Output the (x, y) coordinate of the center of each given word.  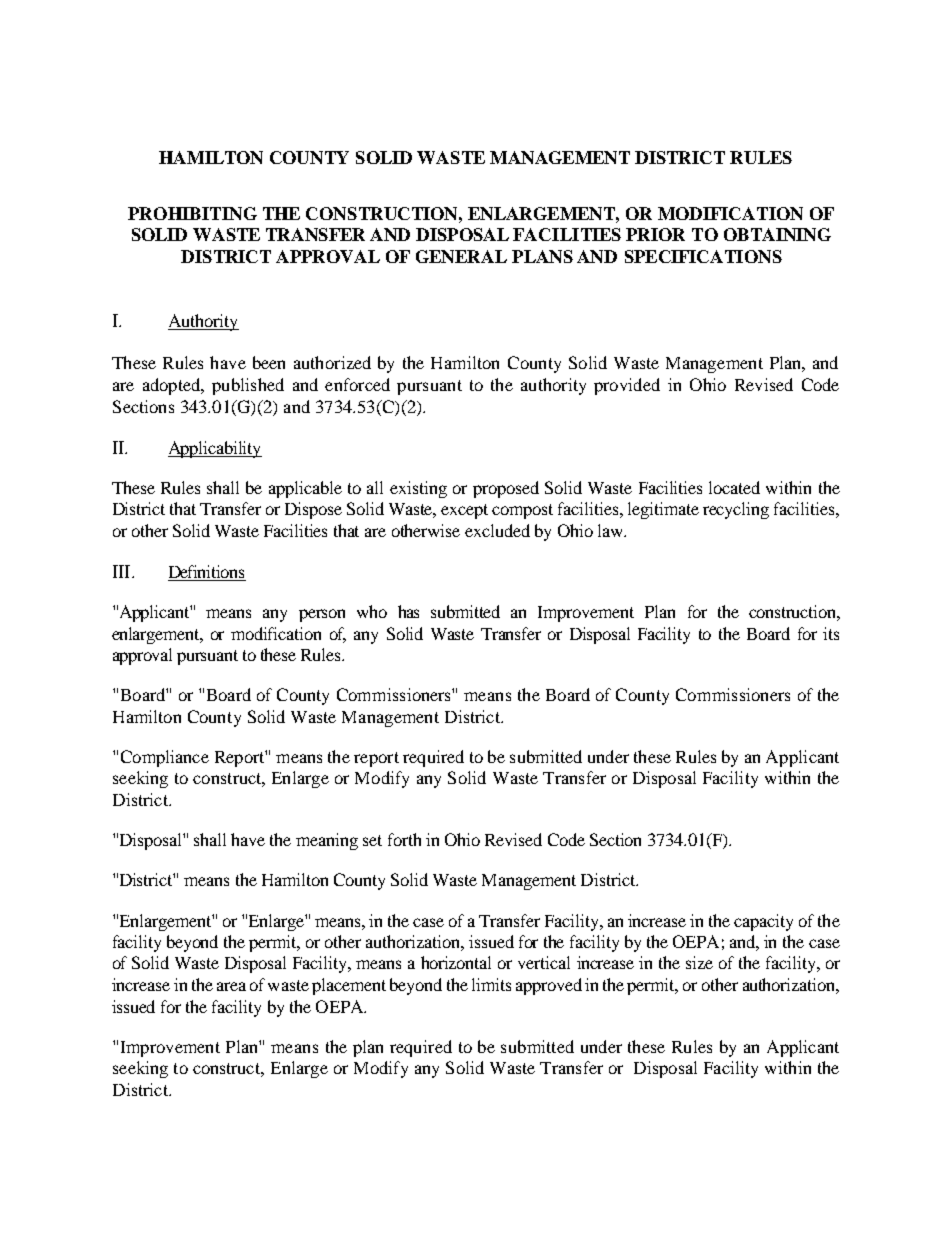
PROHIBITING (192, 213)
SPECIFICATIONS (703, 256)
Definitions (207, 573)
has (408, 611)
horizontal (456, 962)
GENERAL (461, 256)
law (611, 530)
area (231, 986)
